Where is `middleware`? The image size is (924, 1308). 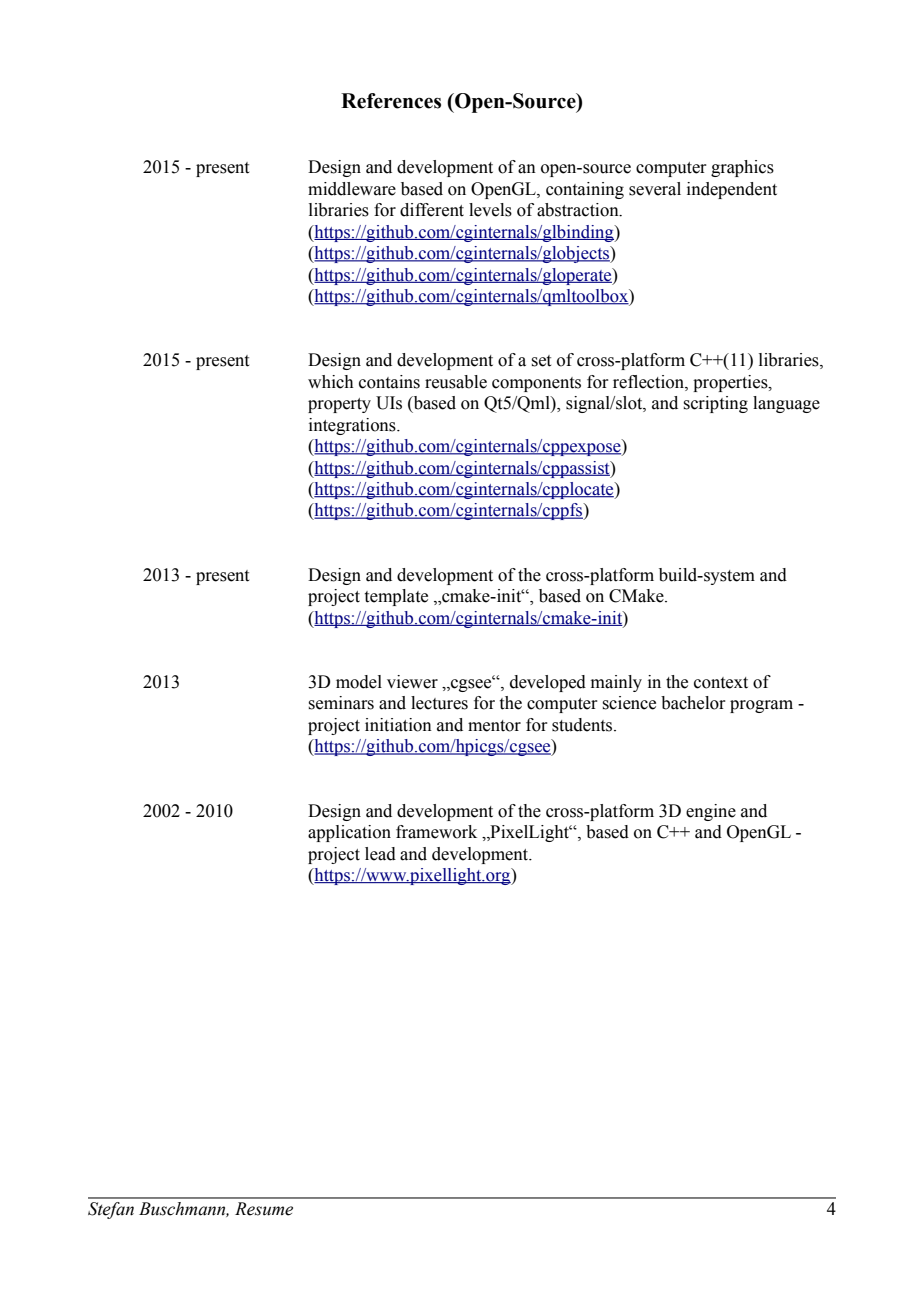 middleware is located at coordinates (352, 189).
